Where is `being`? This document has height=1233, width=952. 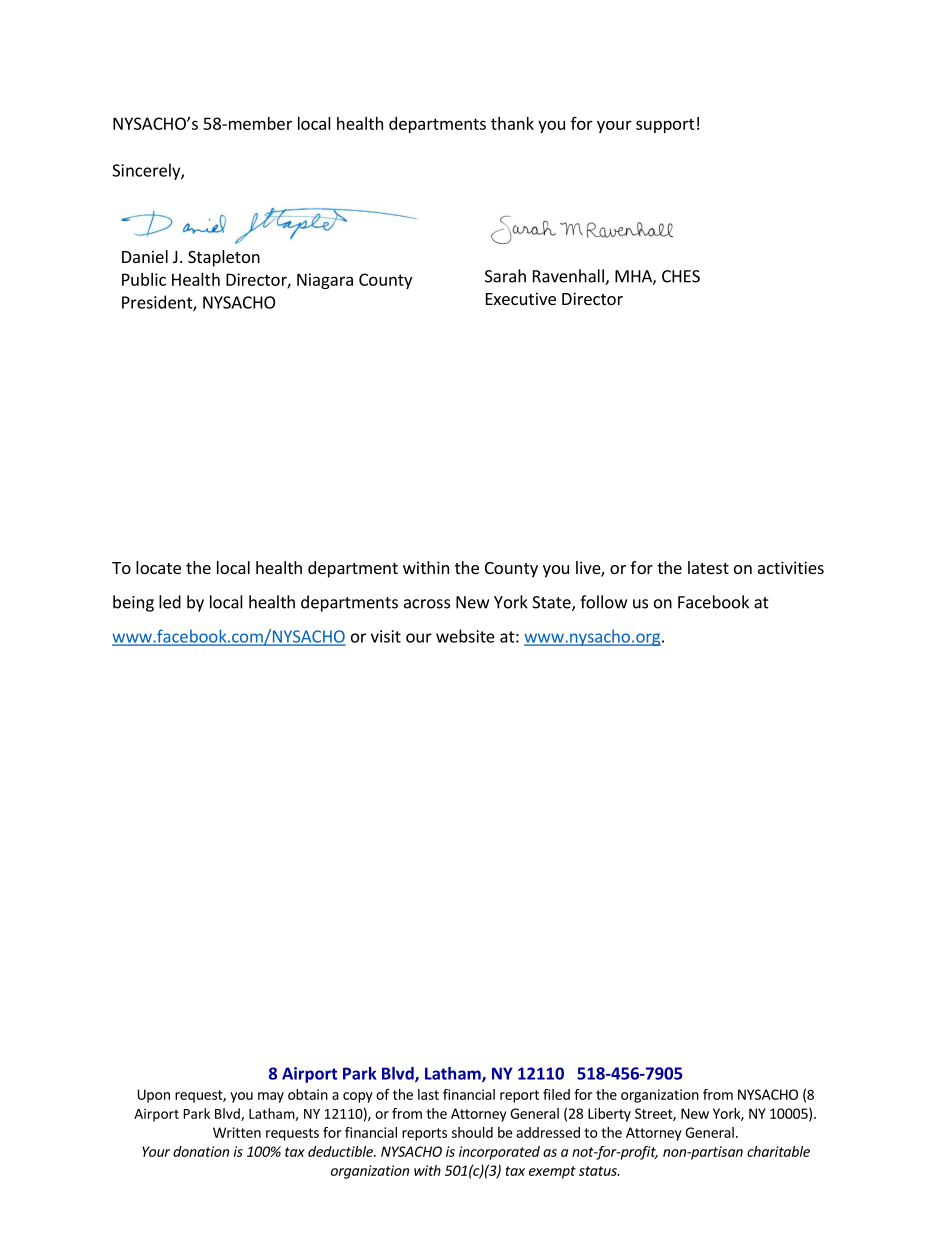
being is located at coordinates (133, 603).
